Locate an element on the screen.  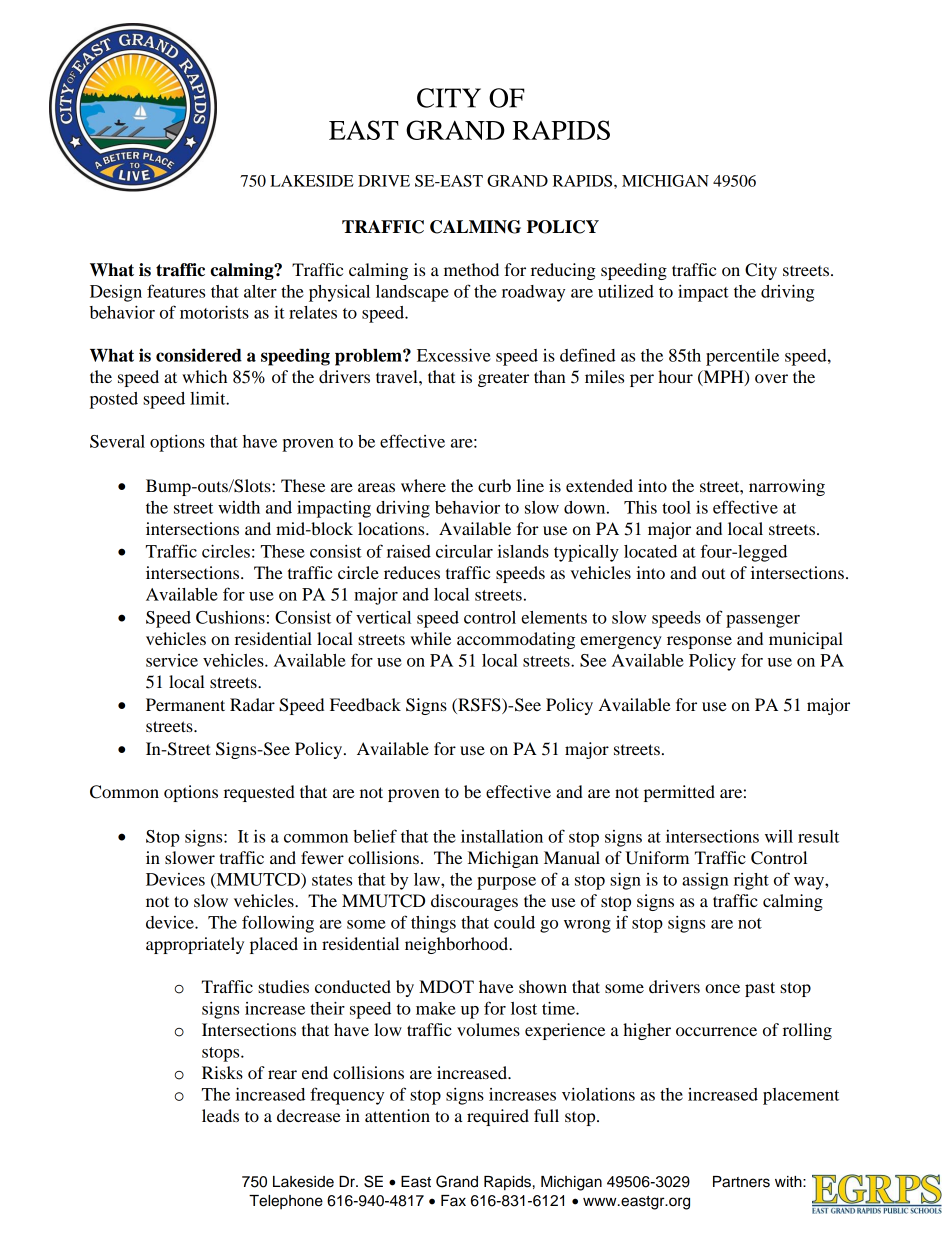
appropriately is located at coordinates (195, 945).
